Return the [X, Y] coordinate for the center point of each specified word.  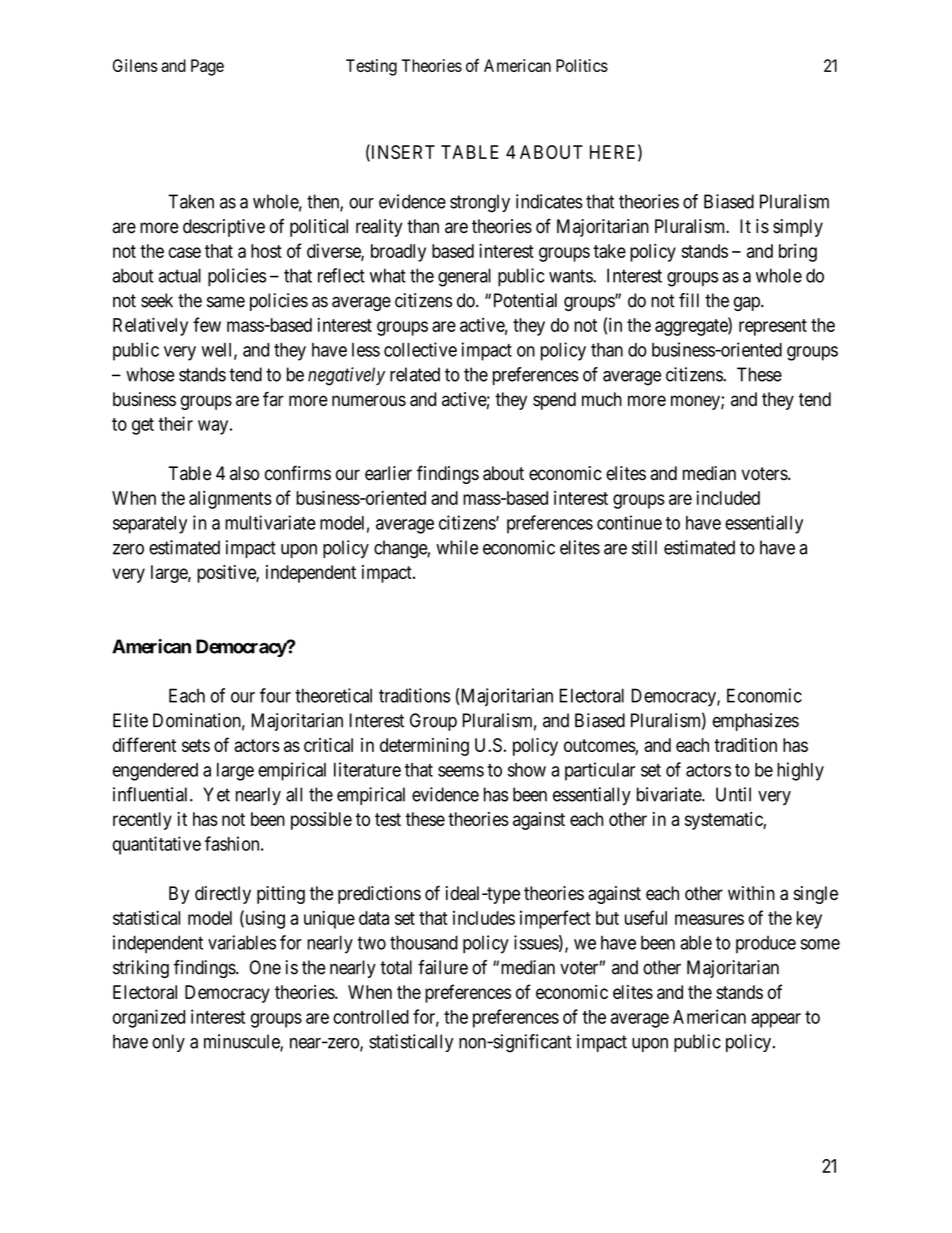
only [168, 1043]
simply [798, 228]
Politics [582, 65]
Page [207, 67]
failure [443, 967]
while [457, 547]
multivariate [270, 522]
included [728, 497]
